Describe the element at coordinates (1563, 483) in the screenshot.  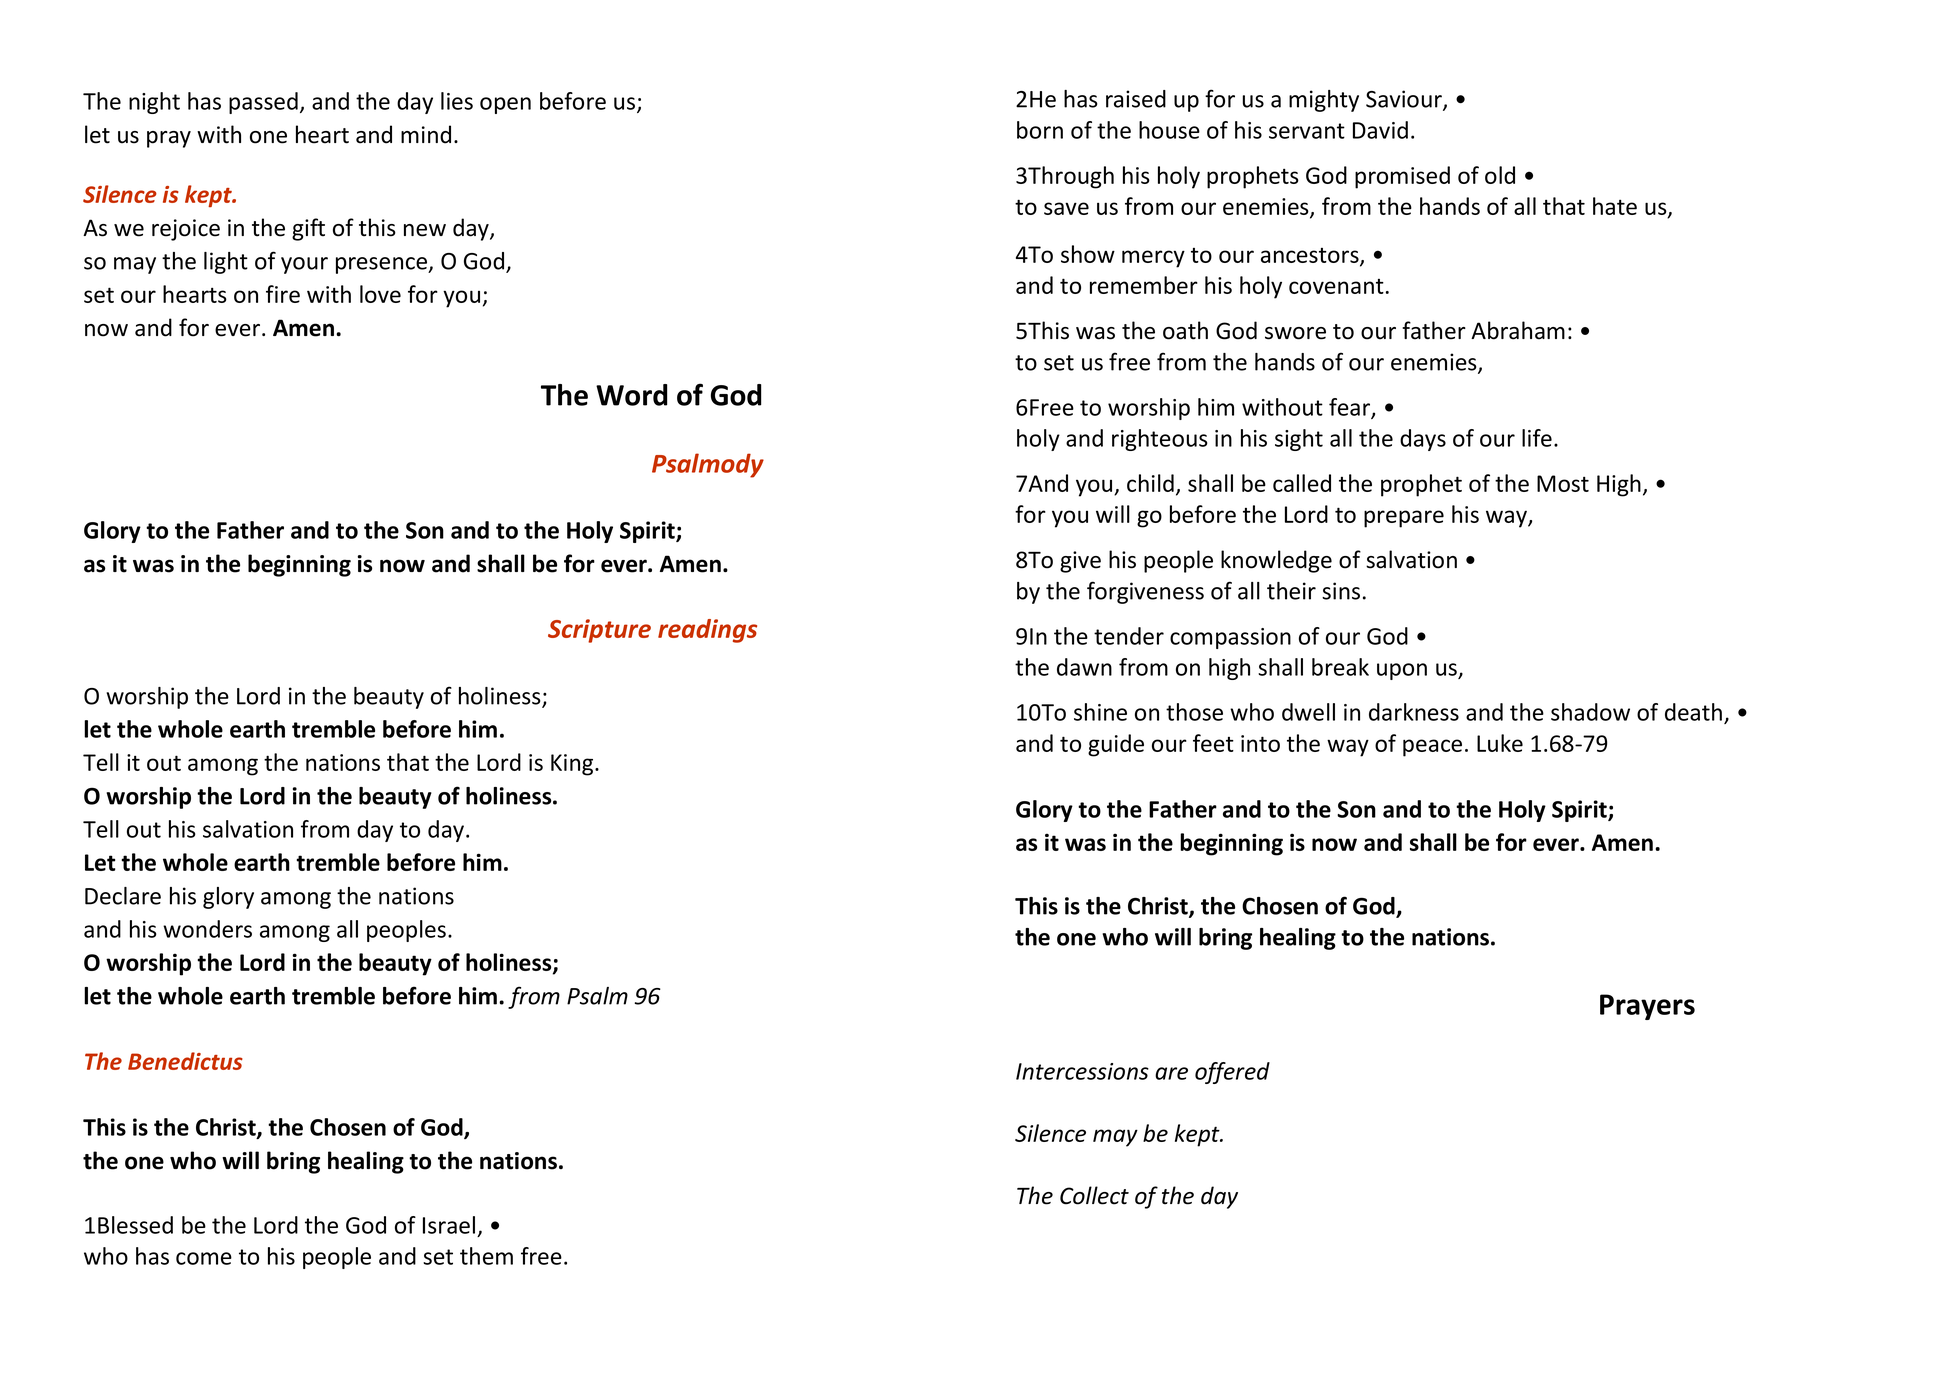
I see `Most` at that location.
